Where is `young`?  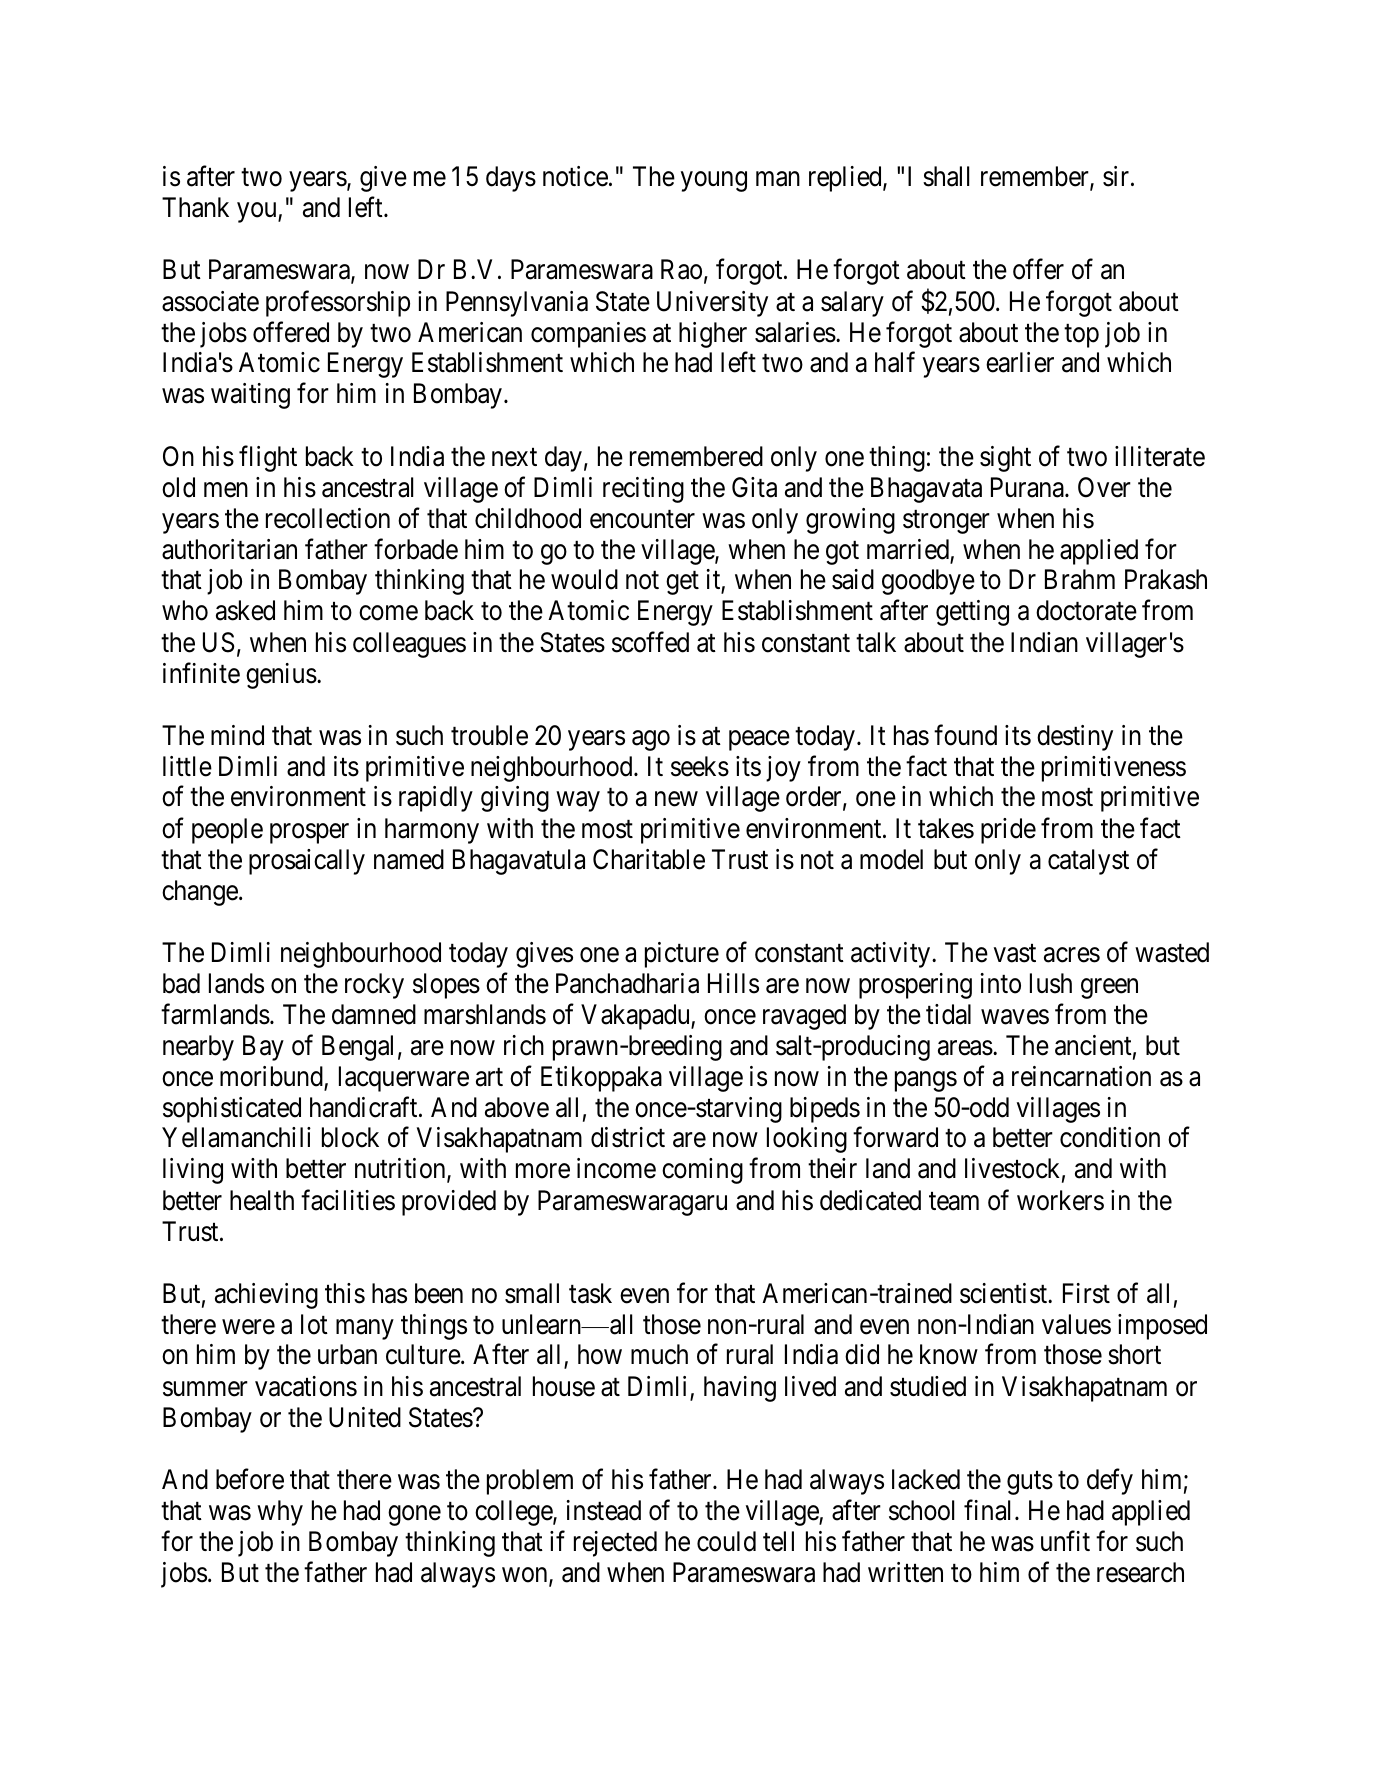 young is located at coordinates (714, 182).
